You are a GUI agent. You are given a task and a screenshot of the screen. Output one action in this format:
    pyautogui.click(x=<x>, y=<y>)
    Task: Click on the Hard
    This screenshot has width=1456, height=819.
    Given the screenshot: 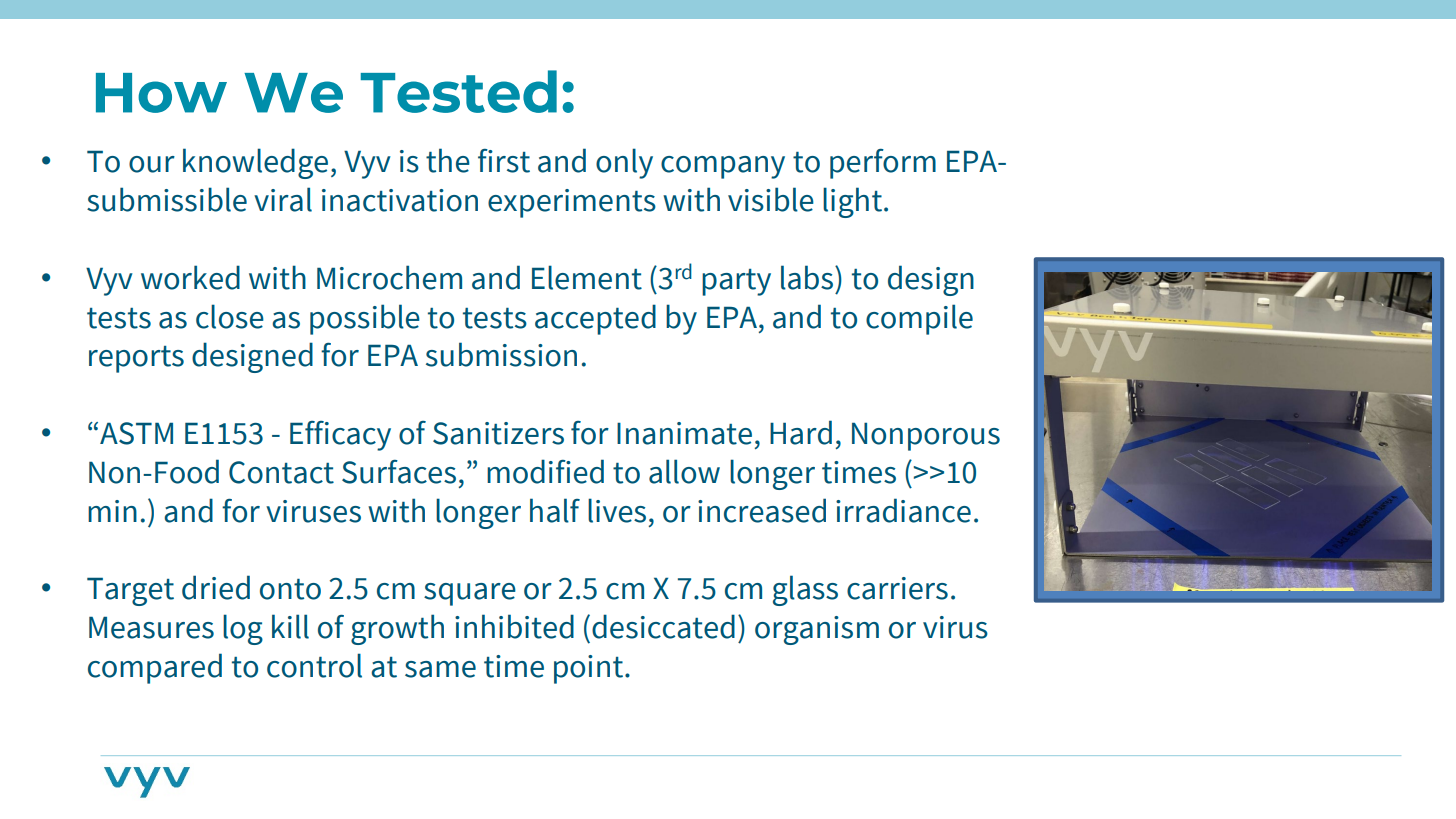 What is the action you would take?
    pyautogui.click(x=801, y=432)
